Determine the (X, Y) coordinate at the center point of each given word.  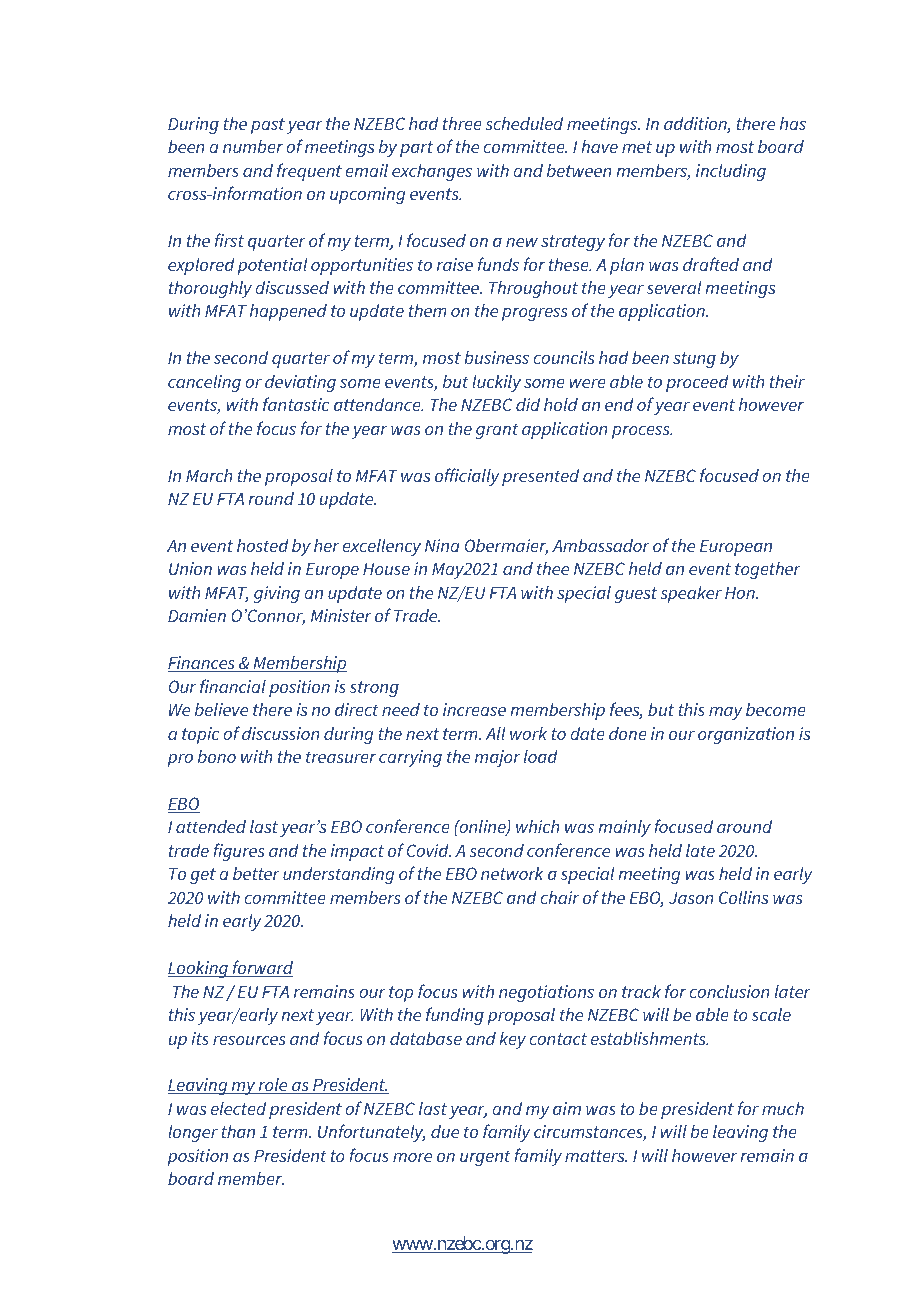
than (238, 1131)
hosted (263, 545)
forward (262, 968)
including (731, 172)
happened (288, 312)
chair (559, 897)
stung (694, 360)
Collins (743, 897)
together (768, 570)
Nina (442, 545)
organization (746, 735)
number (253, 146)
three (462, 123)
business (496, 357)
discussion (281, 733)
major (497, 758)
